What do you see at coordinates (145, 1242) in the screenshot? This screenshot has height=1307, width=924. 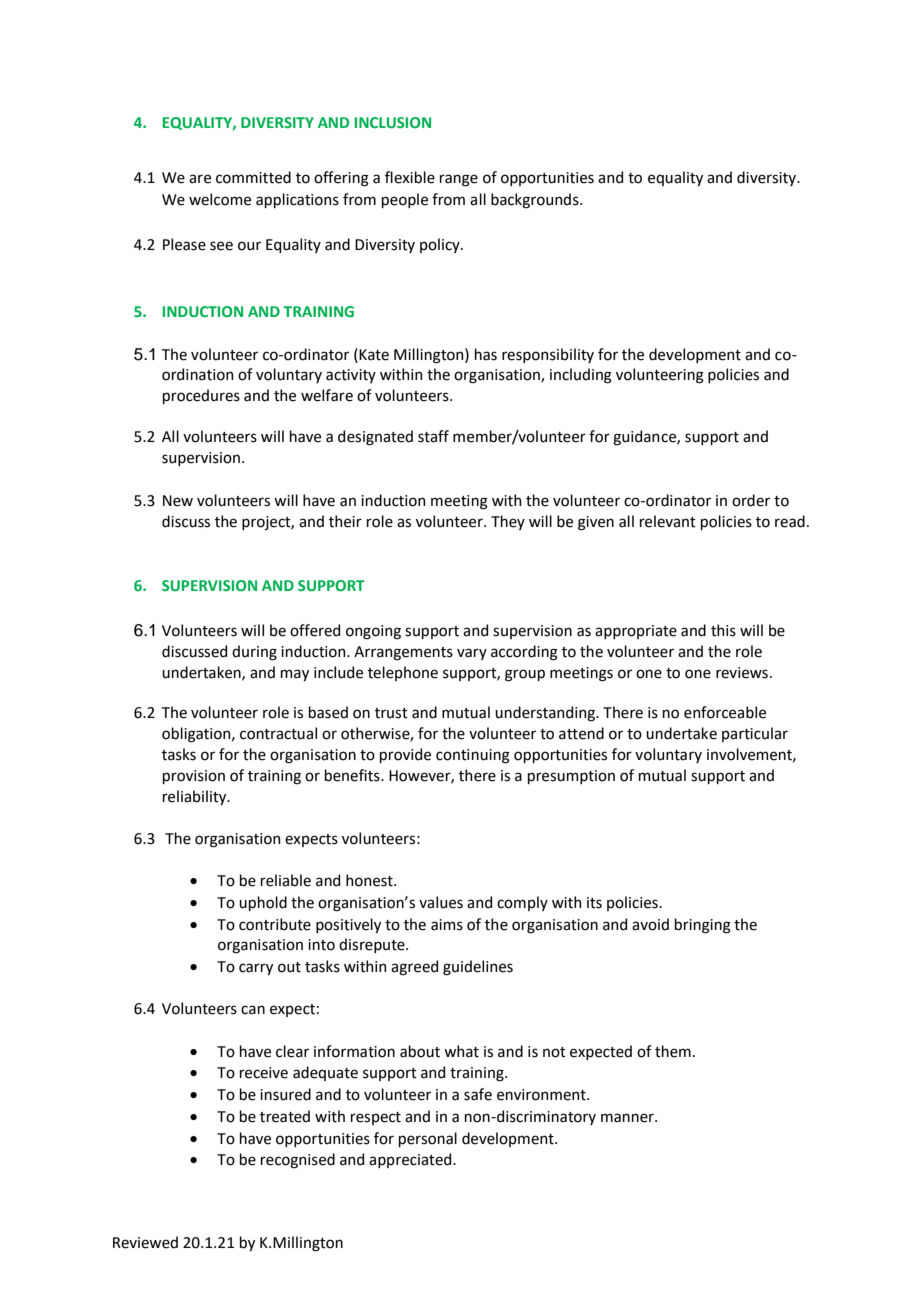 I see `Reviewed` at bounding box center [145, 1242].
